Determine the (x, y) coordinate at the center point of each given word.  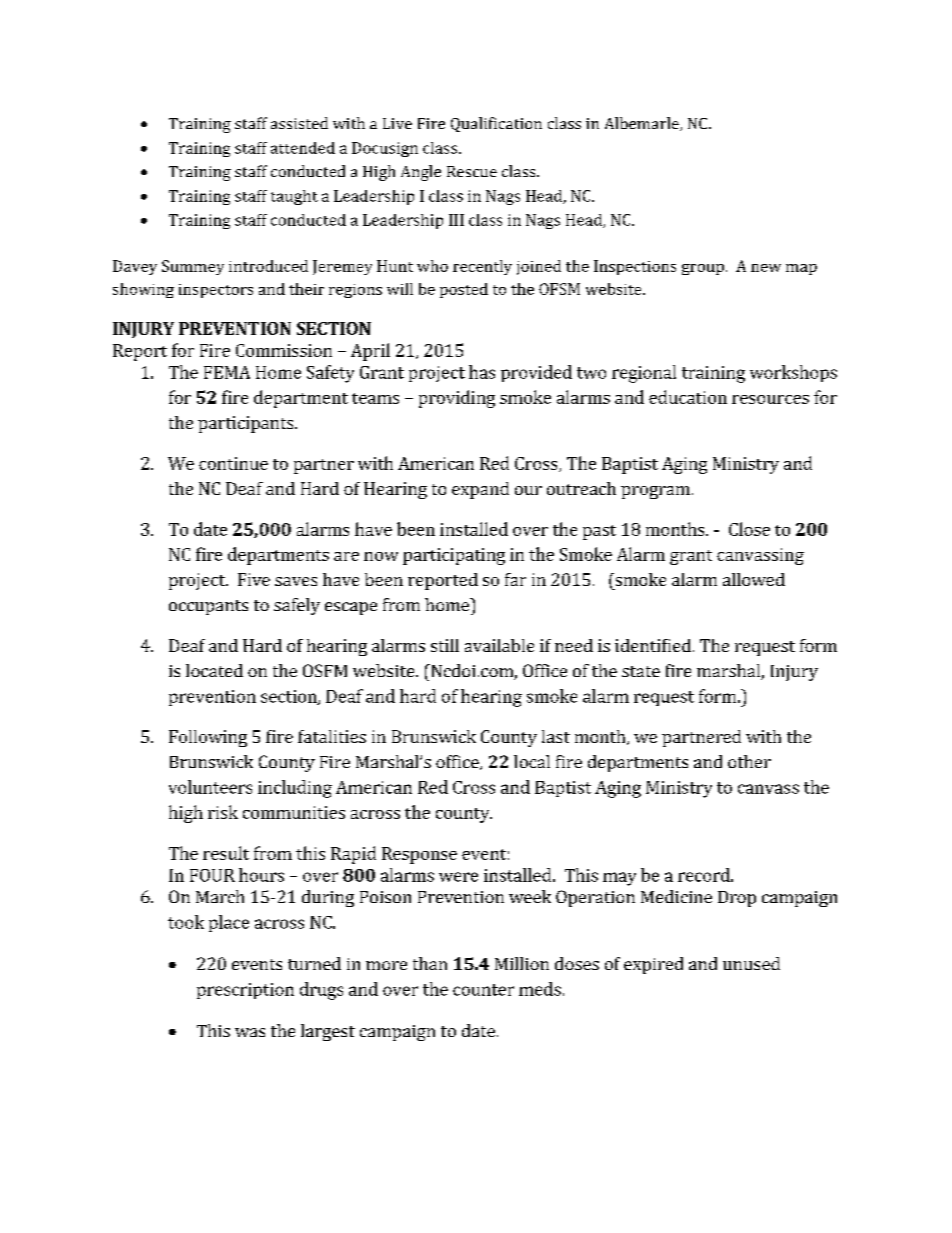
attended (303, 148)
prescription (245, 991)
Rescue (472, 171)
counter (483, 990)
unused (751, 963)
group (703, 269)
